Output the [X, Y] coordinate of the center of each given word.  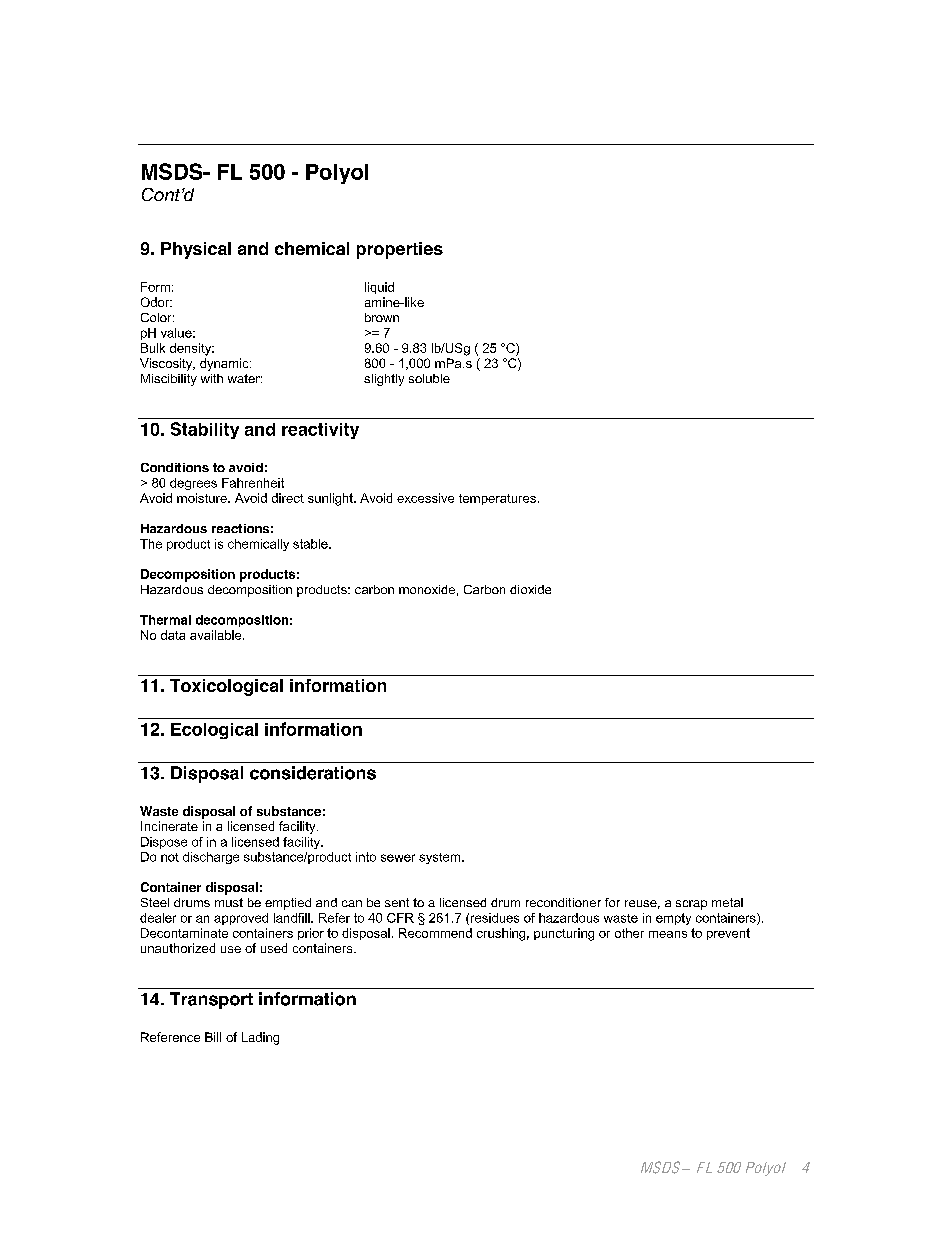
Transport [211, 1000]
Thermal [165, 620]
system [441, 858]
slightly [384, 380]
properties [400, 250]
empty [673, 919]
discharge [211, 858]
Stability [205, 430]
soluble [429, 378]
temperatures [497, 499]
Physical [196, 250]
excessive [425, 498]
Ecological [214, 731]
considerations [313, 773]
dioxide [530, 589]
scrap [691, 905]
